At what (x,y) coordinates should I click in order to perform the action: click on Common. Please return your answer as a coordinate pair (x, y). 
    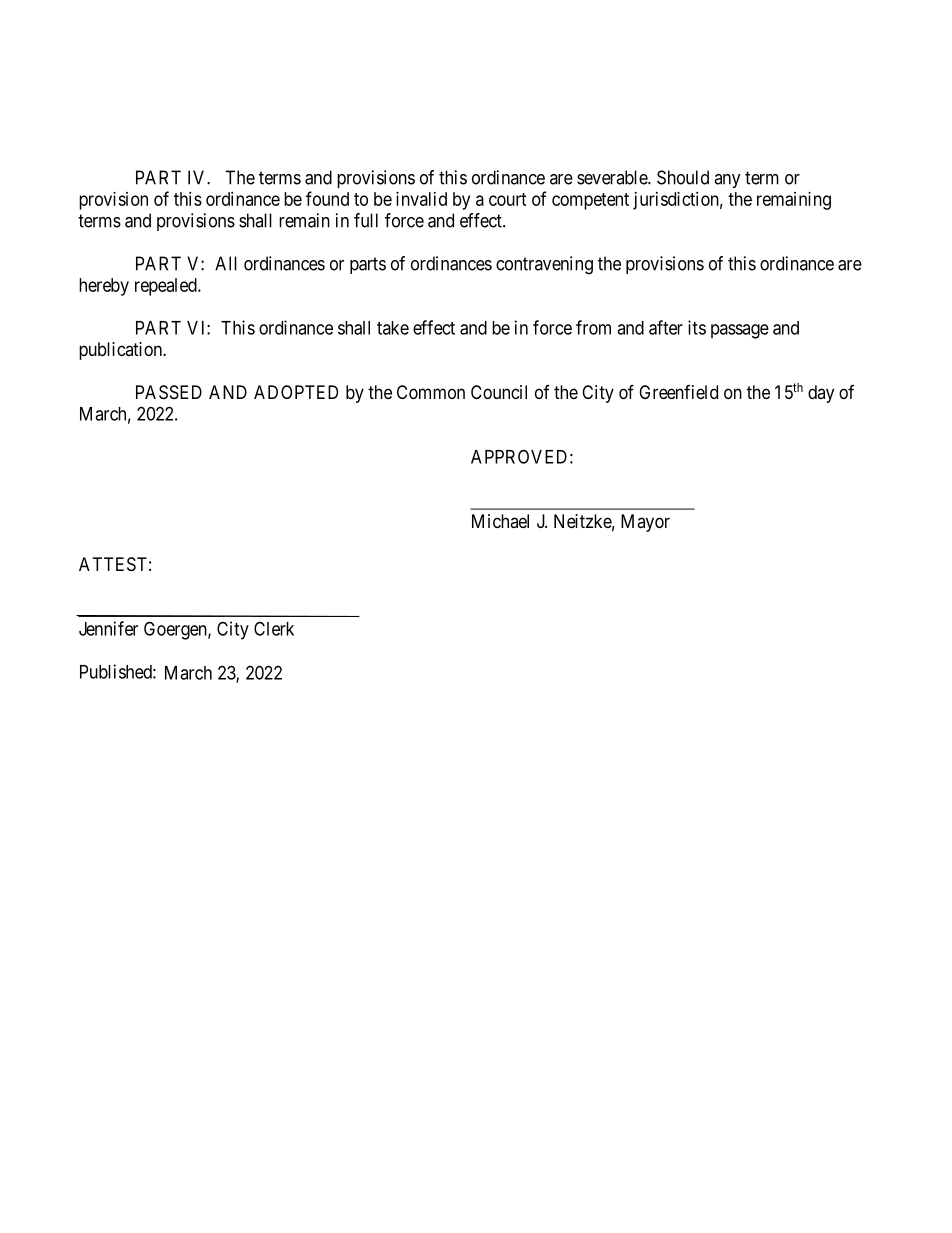
    Looking at the image, I should click on (431, 392).
